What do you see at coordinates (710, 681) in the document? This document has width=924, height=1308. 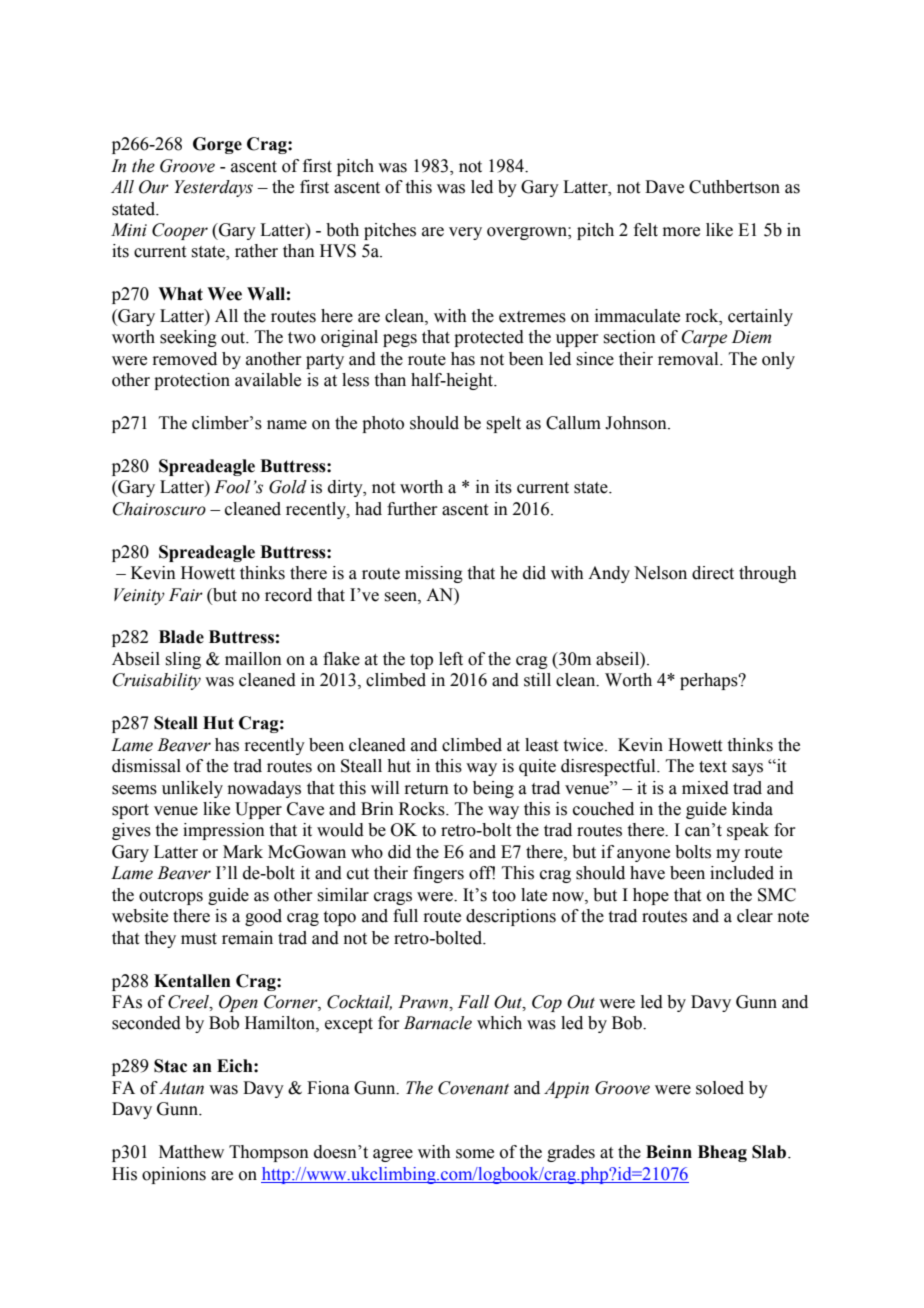 I see `perhaps` at bounding box center [710, 681].
